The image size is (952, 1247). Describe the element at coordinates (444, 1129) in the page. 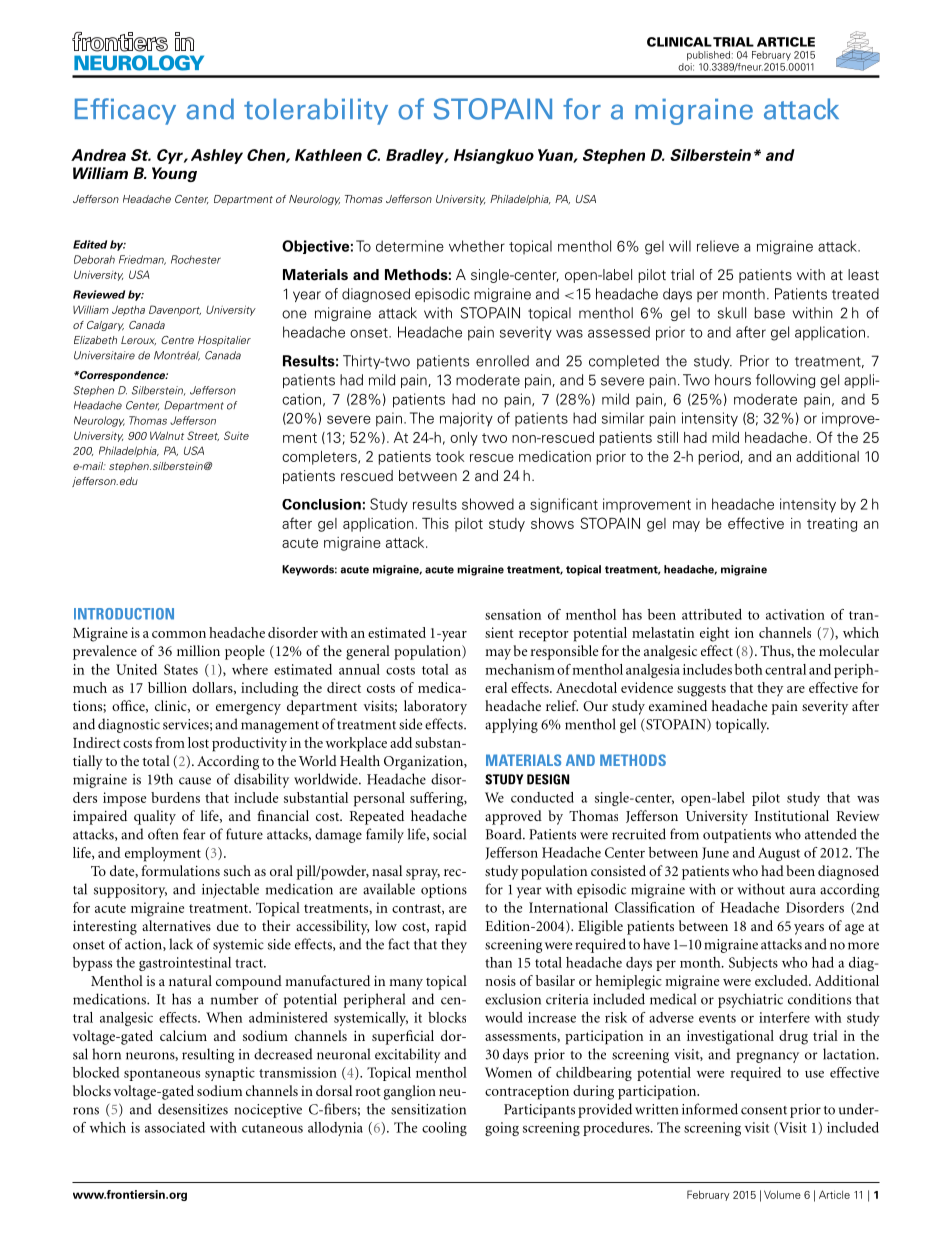

I see `cooling` at that location.
